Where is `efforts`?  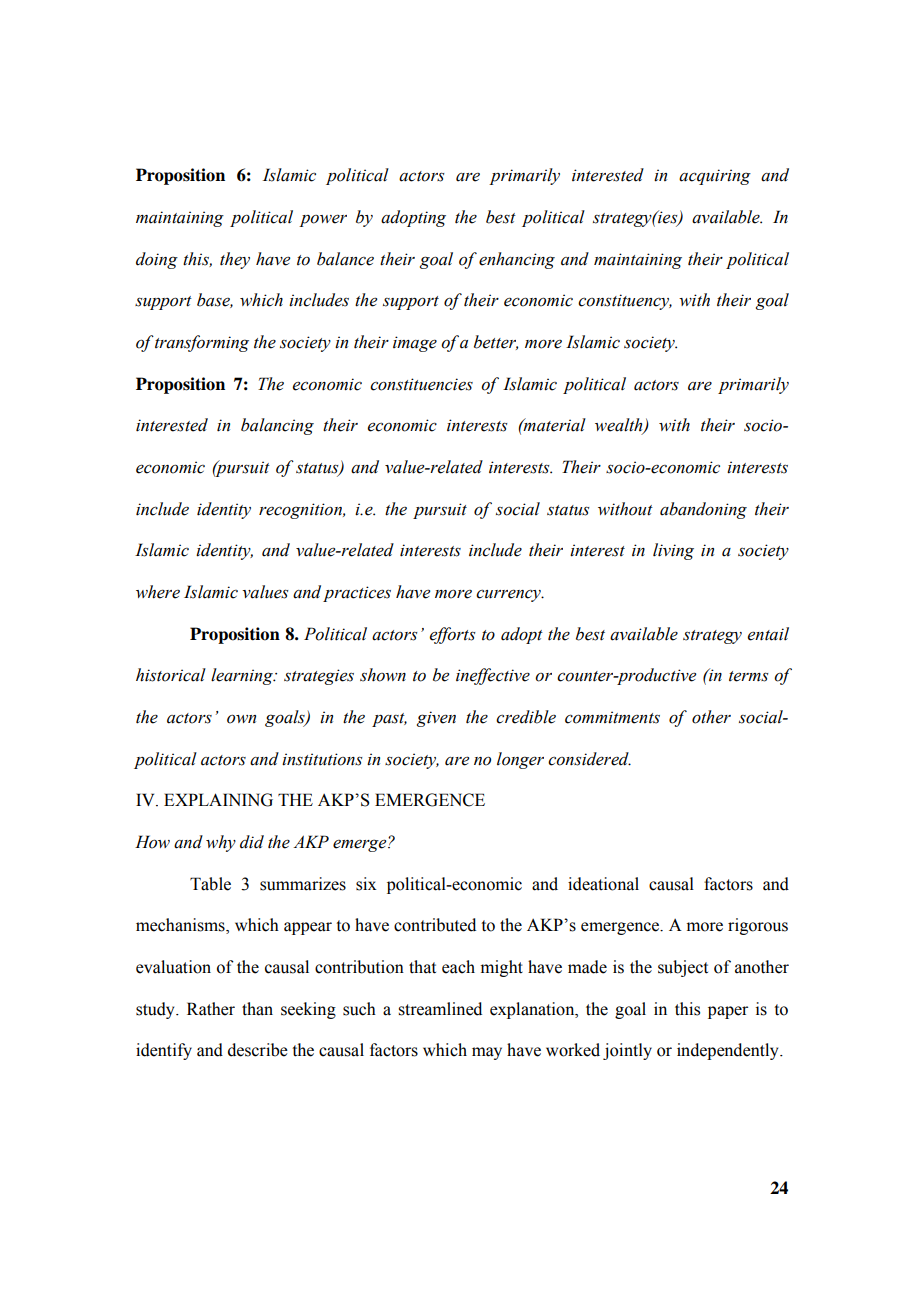
efforts is located at coordinates (452, 635).
